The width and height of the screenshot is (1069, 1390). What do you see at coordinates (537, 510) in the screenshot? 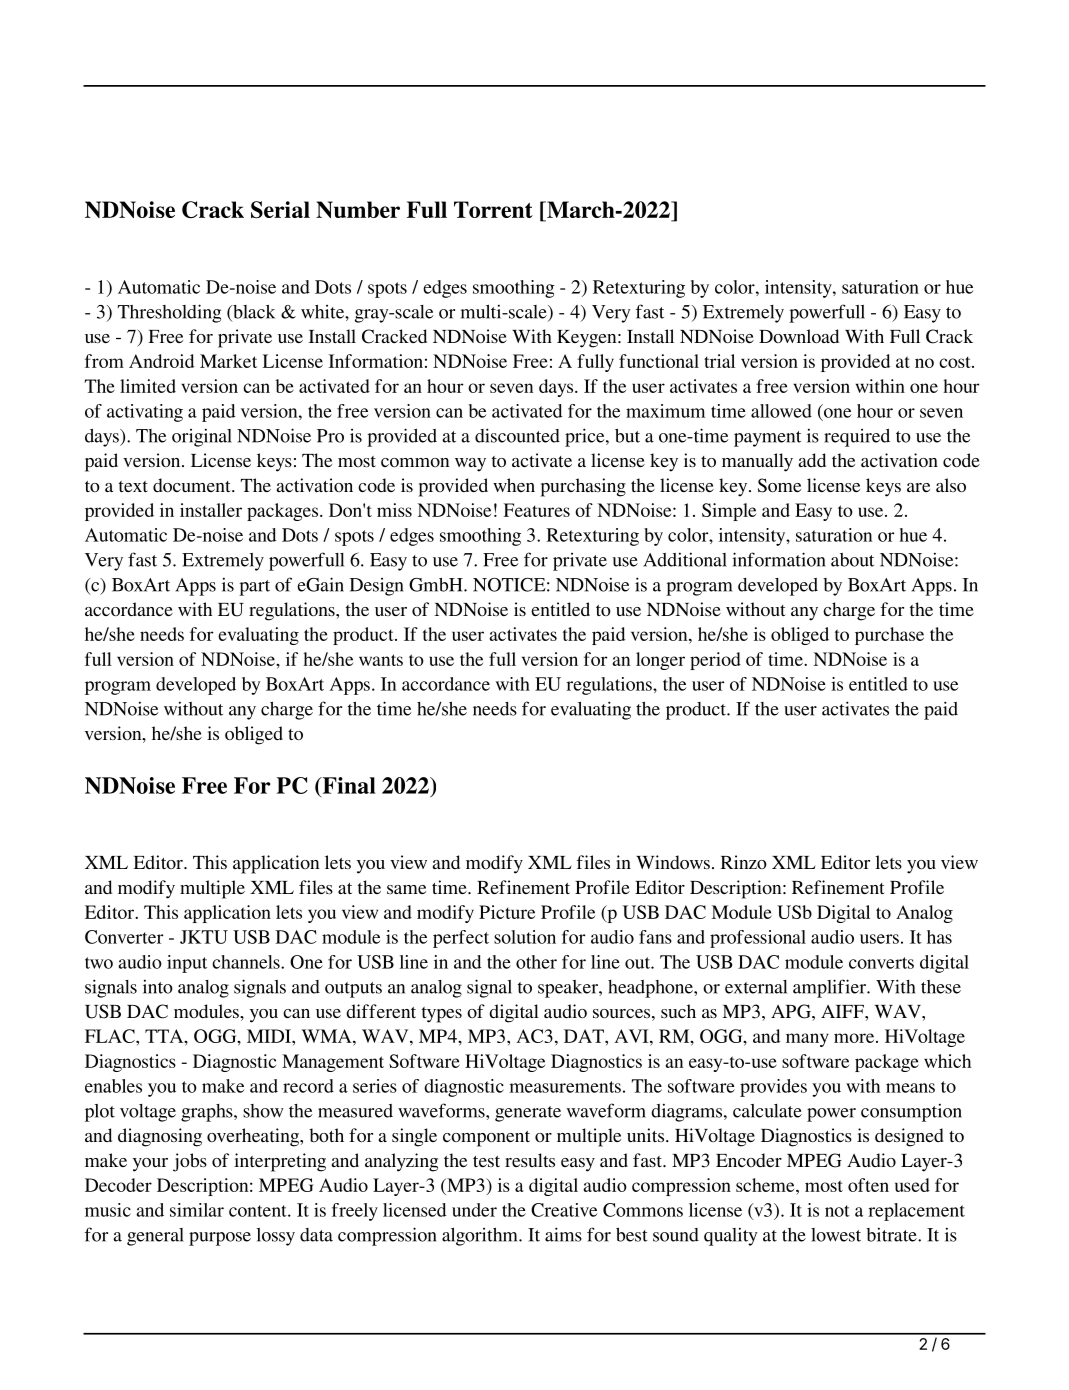
I see `Features` at bounding box center [537, 510].
